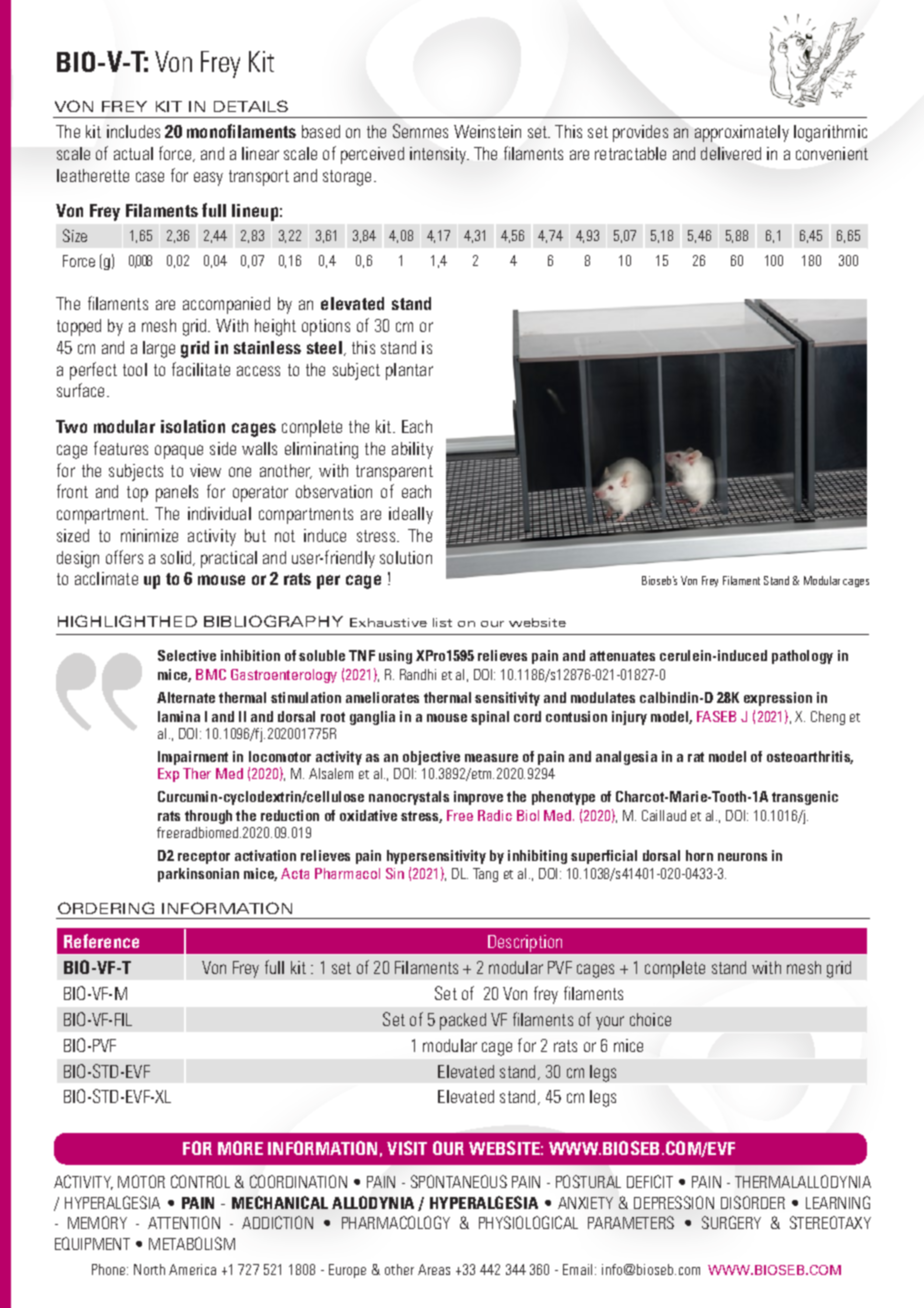  What do you see at coordinates (805, 798) in the screenshot?
I see `transgenic` at bounding box center [805, 798].
